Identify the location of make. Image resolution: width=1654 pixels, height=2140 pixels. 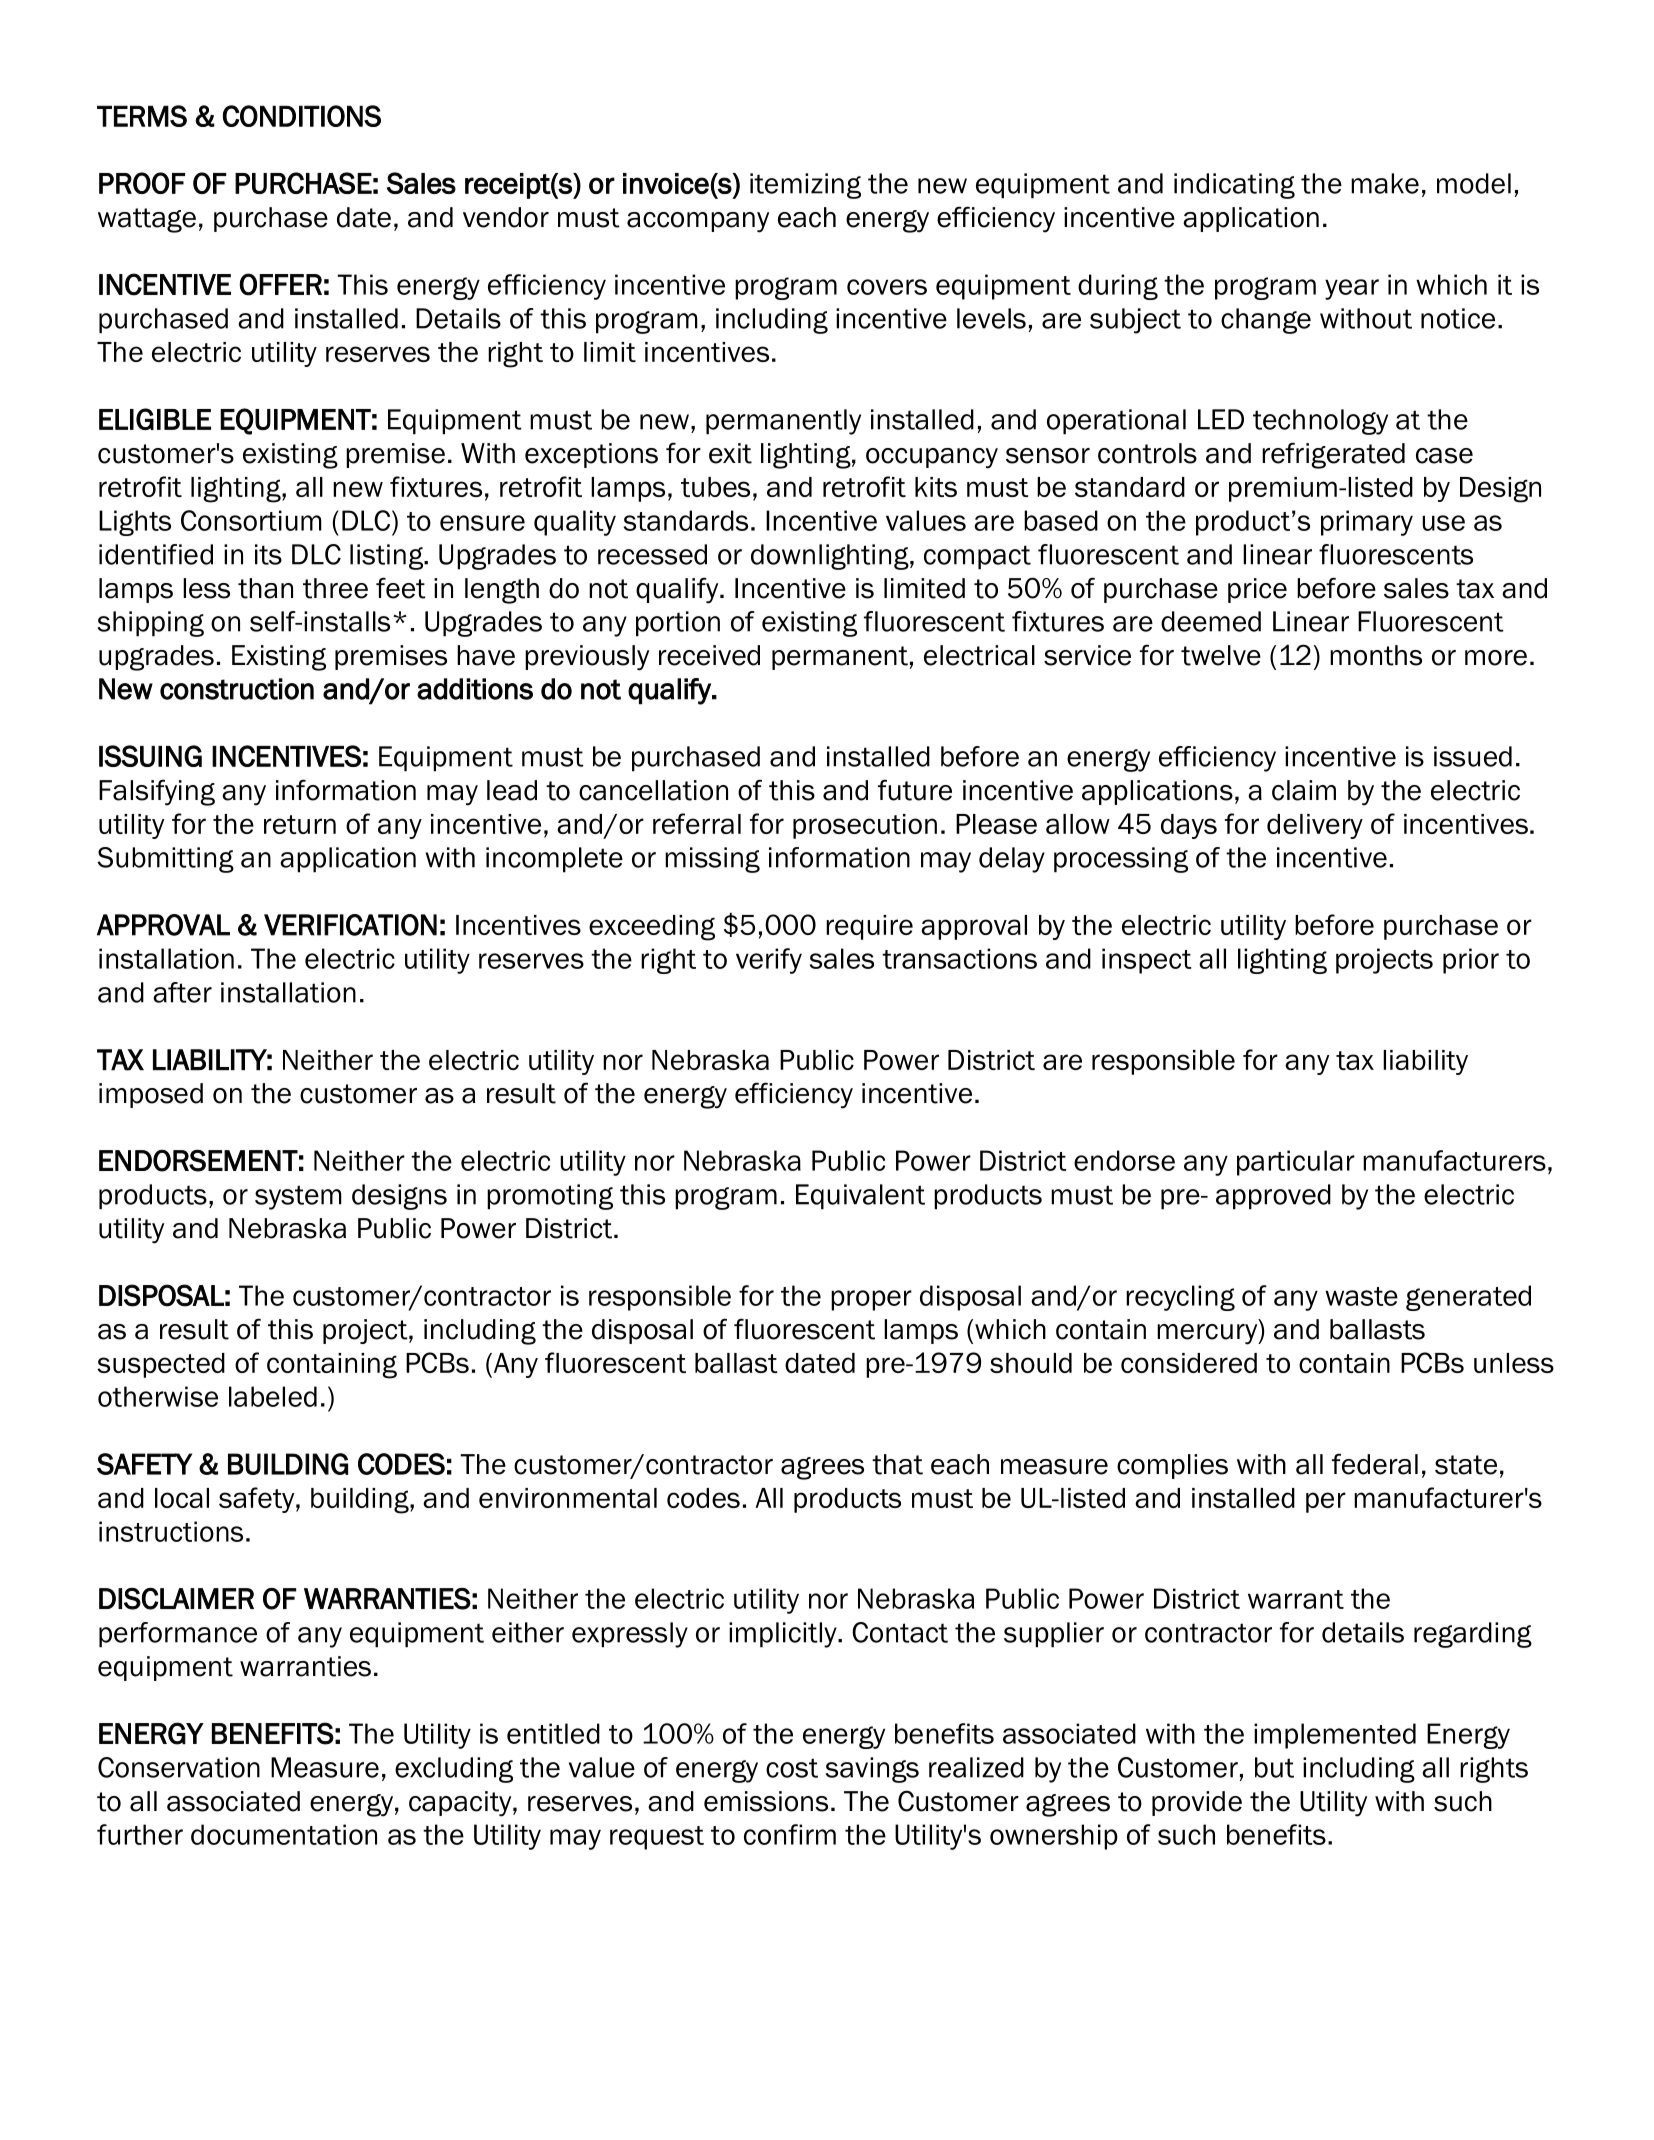
(1385, 183).
